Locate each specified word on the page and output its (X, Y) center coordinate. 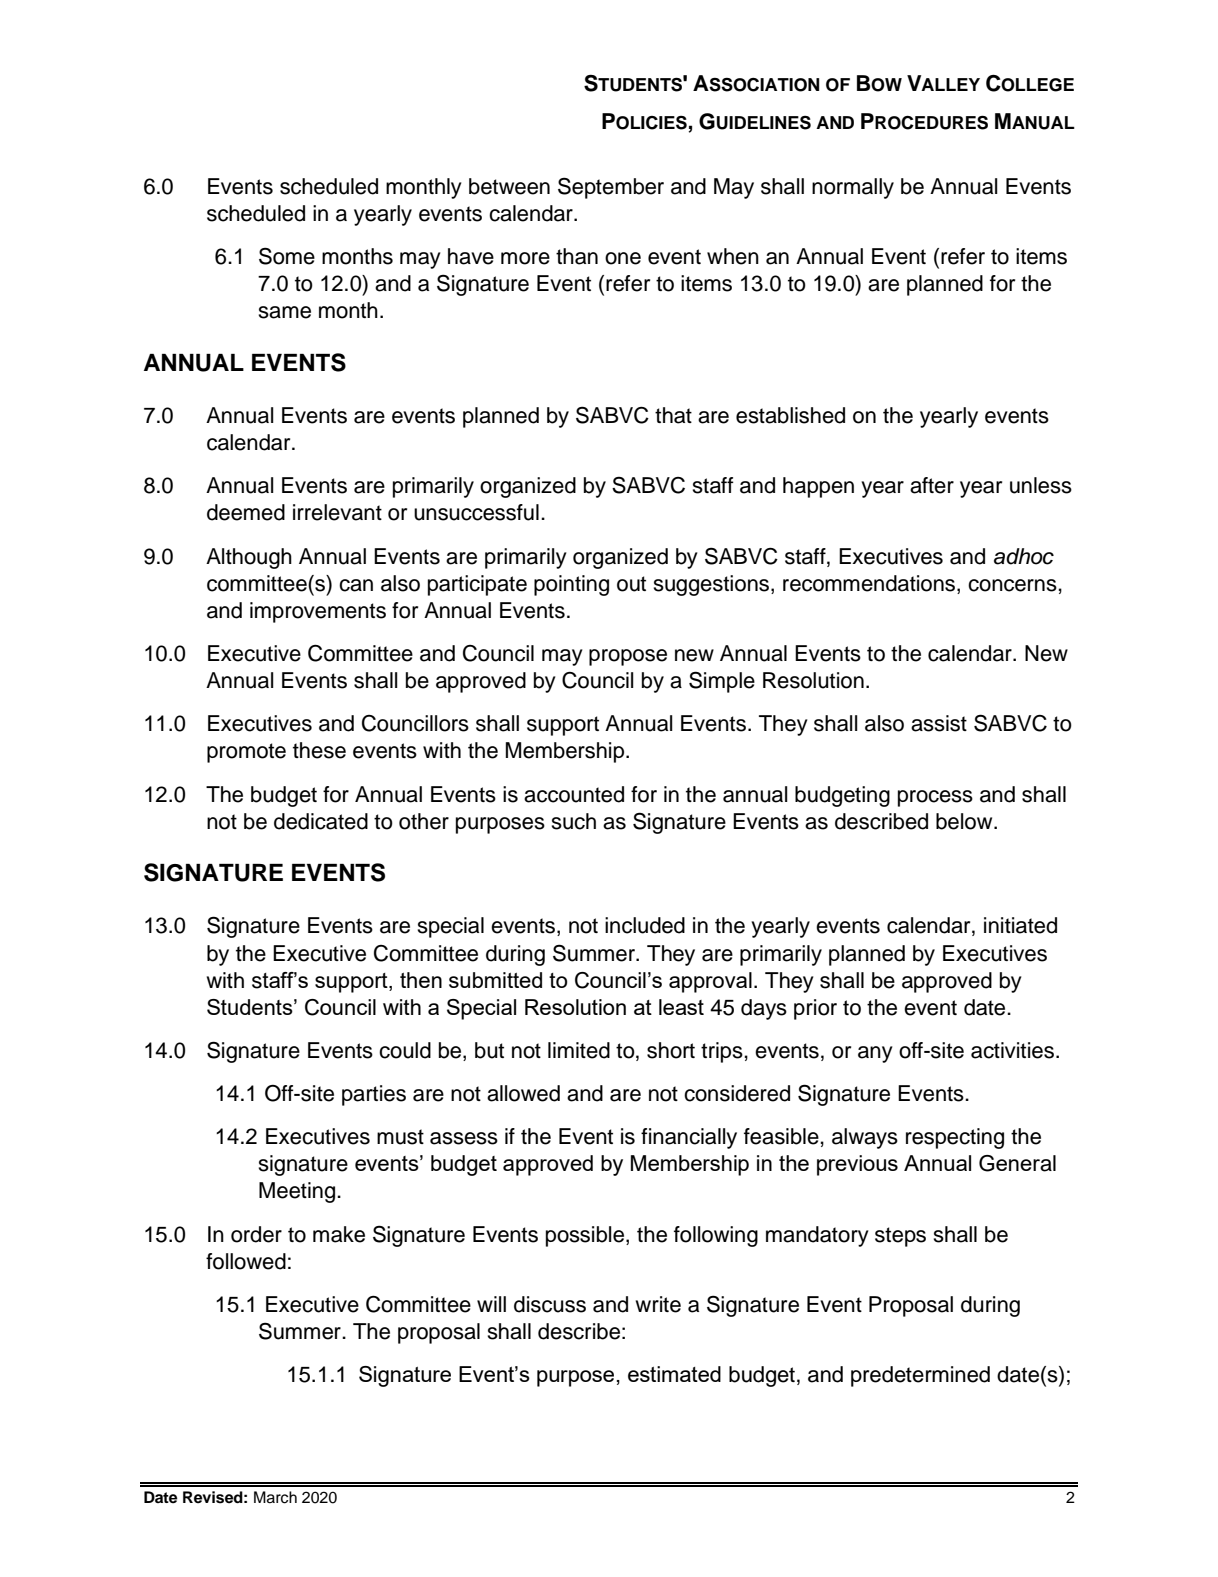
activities (1012, 1050)
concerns (1012, 585)
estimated (674, 1374)
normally (853, 188)
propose (628, 657)
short (671, 1050)
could (405, 1050)
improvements (318, 612)
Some (287, 256)
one (623, 258)
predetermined (920, 1376)
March (275, 1497)
